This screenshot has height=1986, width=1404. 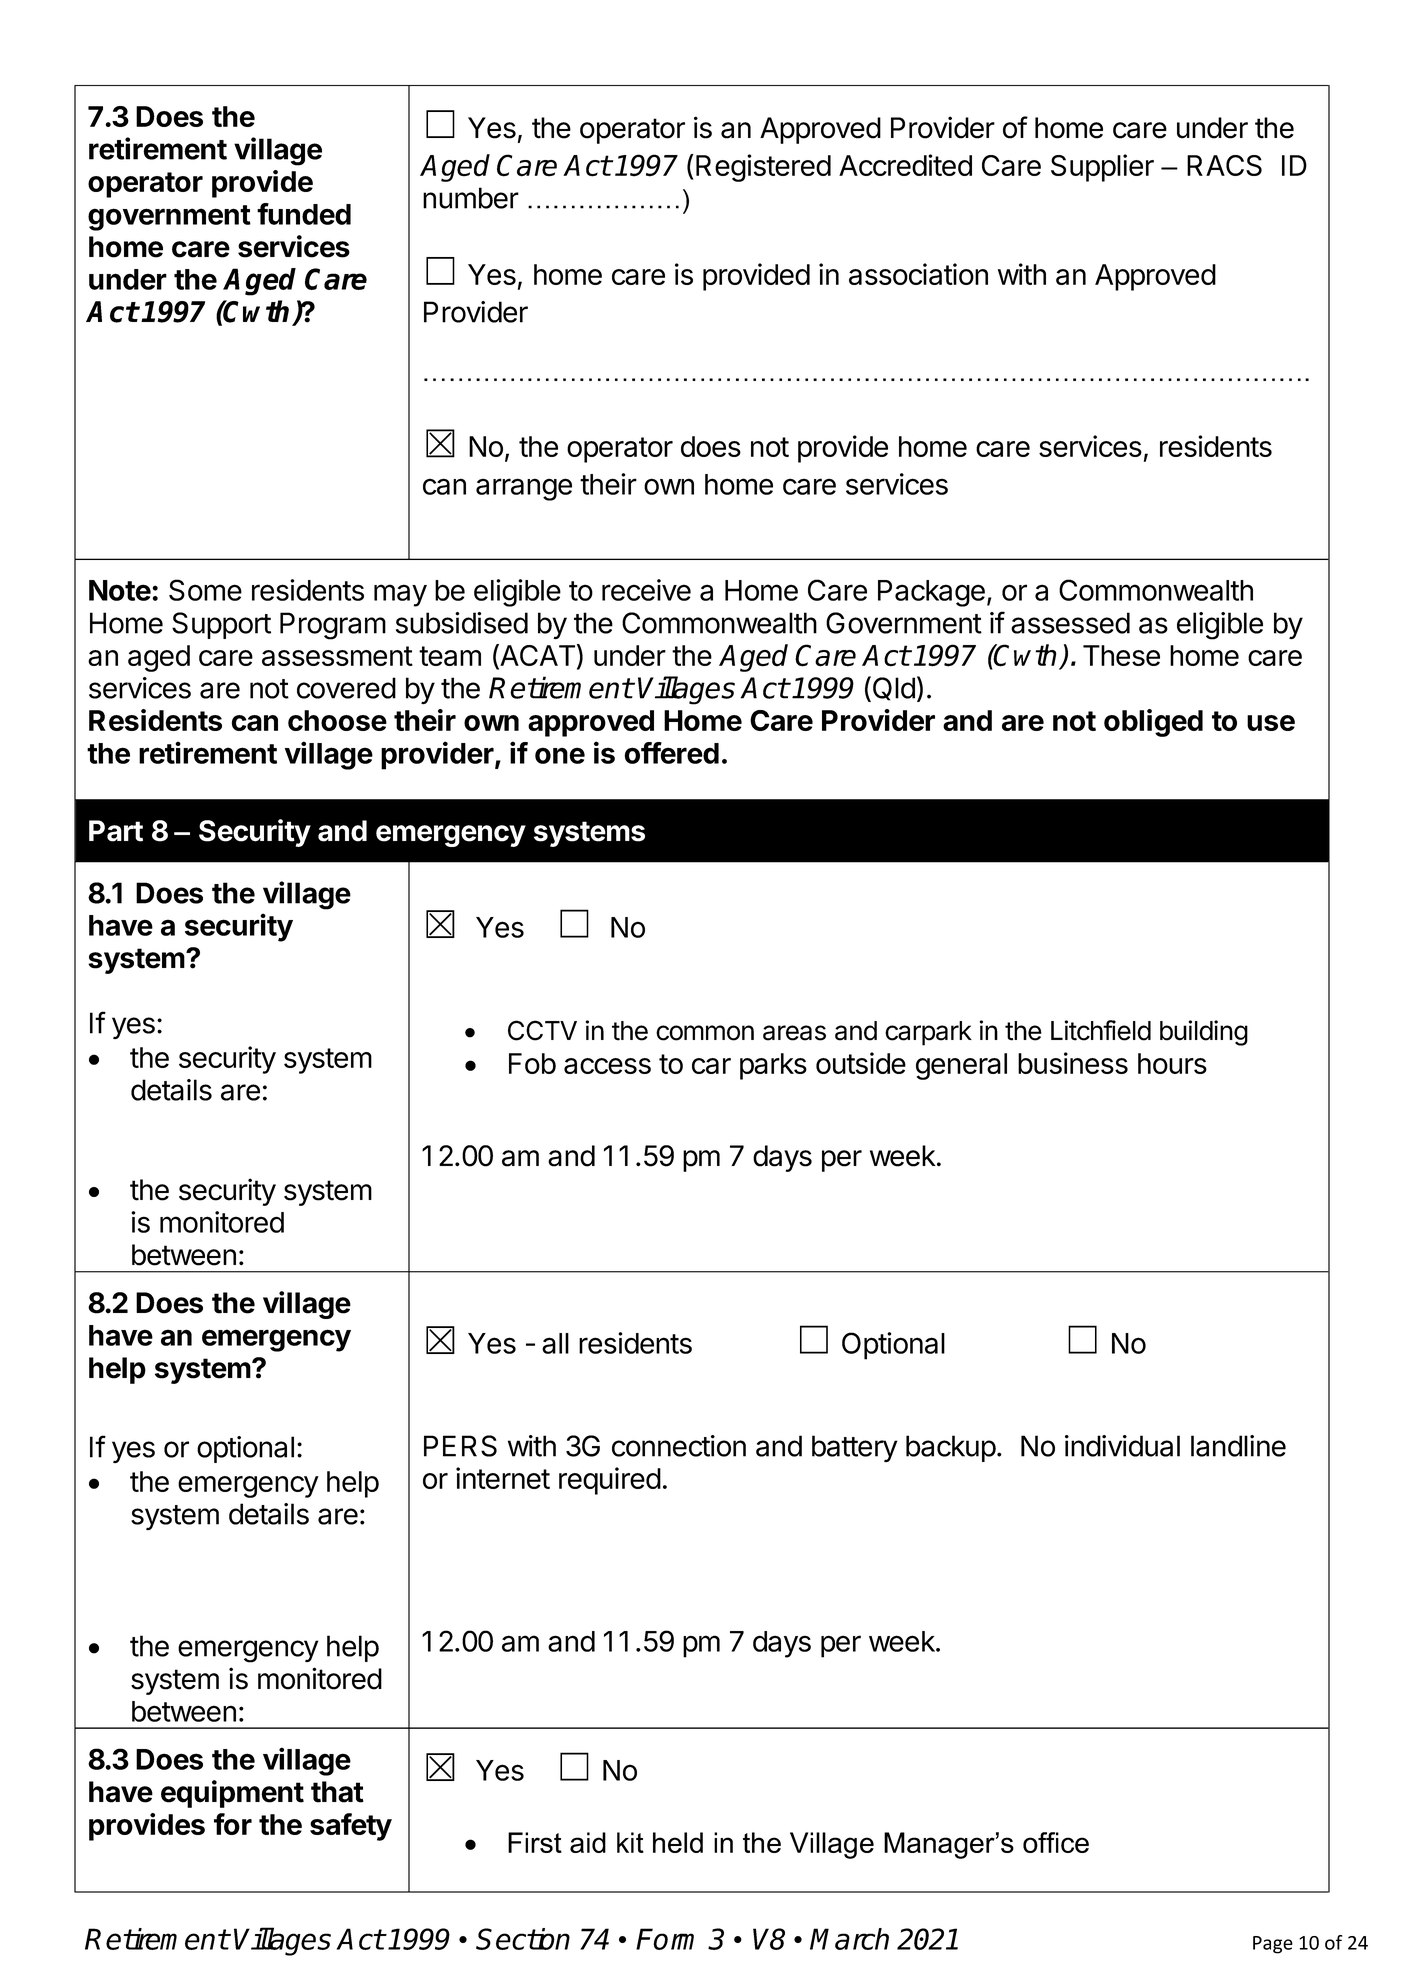 I want to click on Supplier, so click(x=1102, y=168).
